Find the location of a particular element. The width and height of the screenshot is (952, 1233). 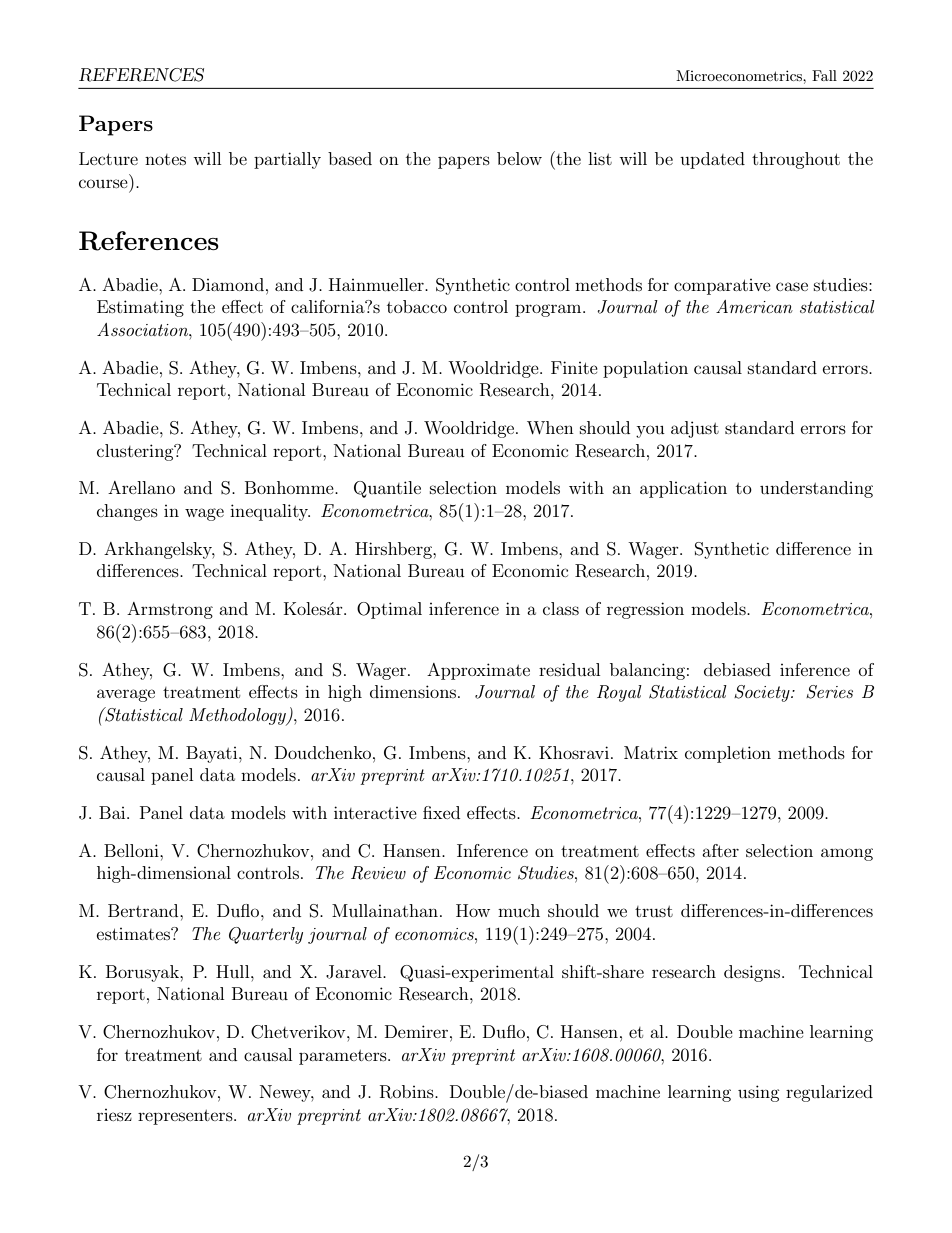

tobacco is located at coordinates (417, 306).
